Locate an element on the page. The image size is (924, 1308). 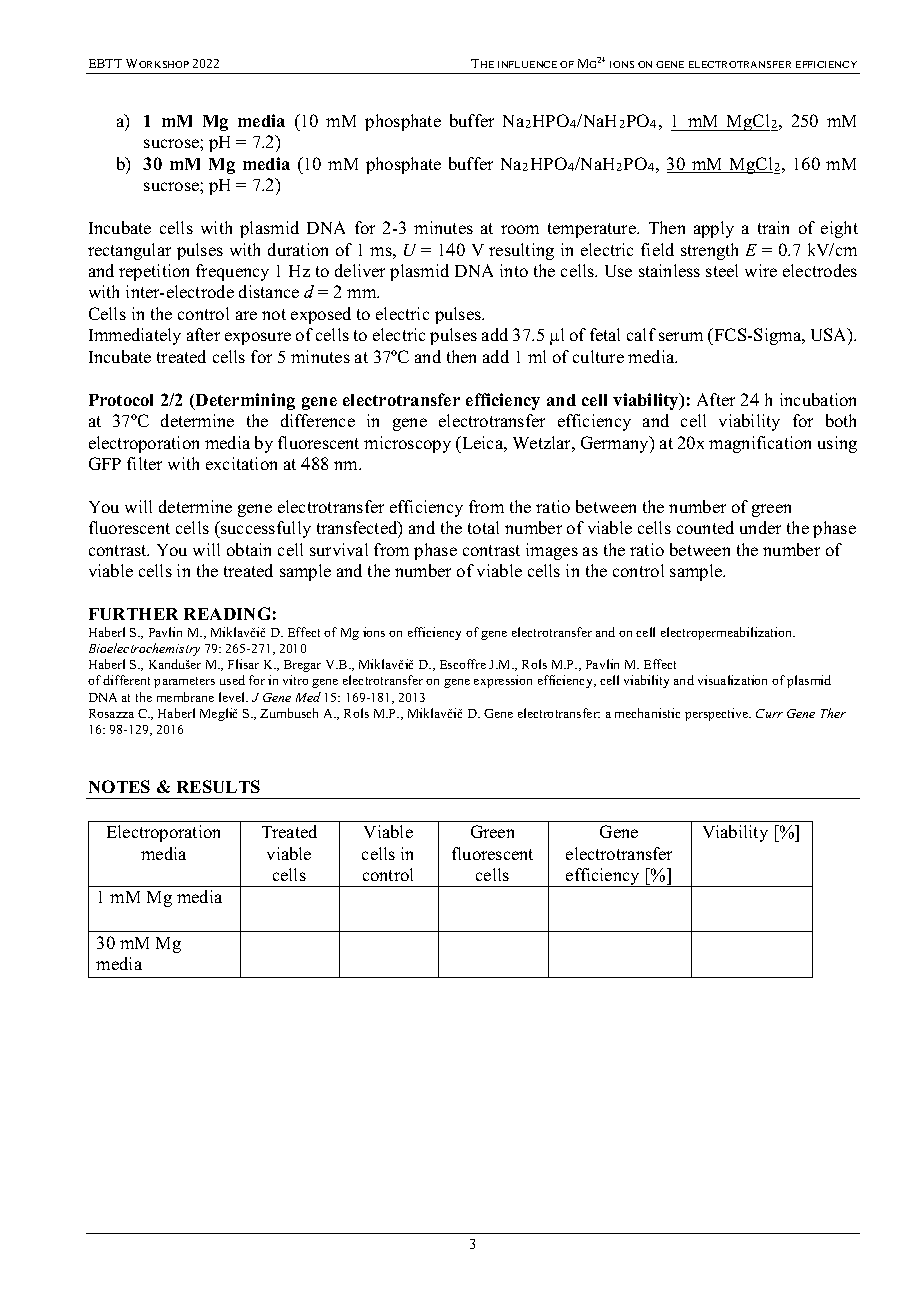
INFLUENCE is located at coordinates (527, 64).
